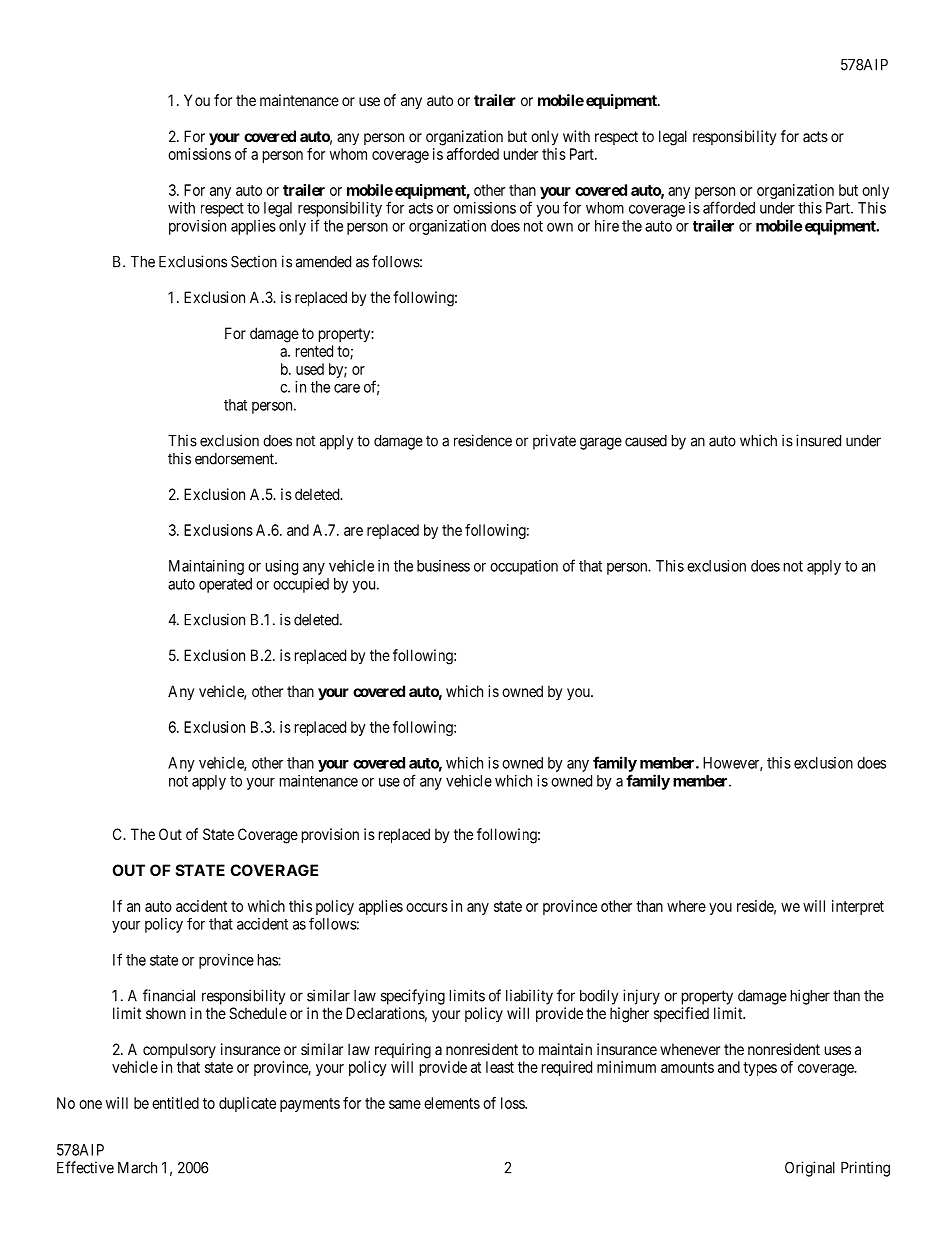  What do you see at coordinates (607, 226) in the screenshot?
I see `hire` at bounding box center [607, 226].
